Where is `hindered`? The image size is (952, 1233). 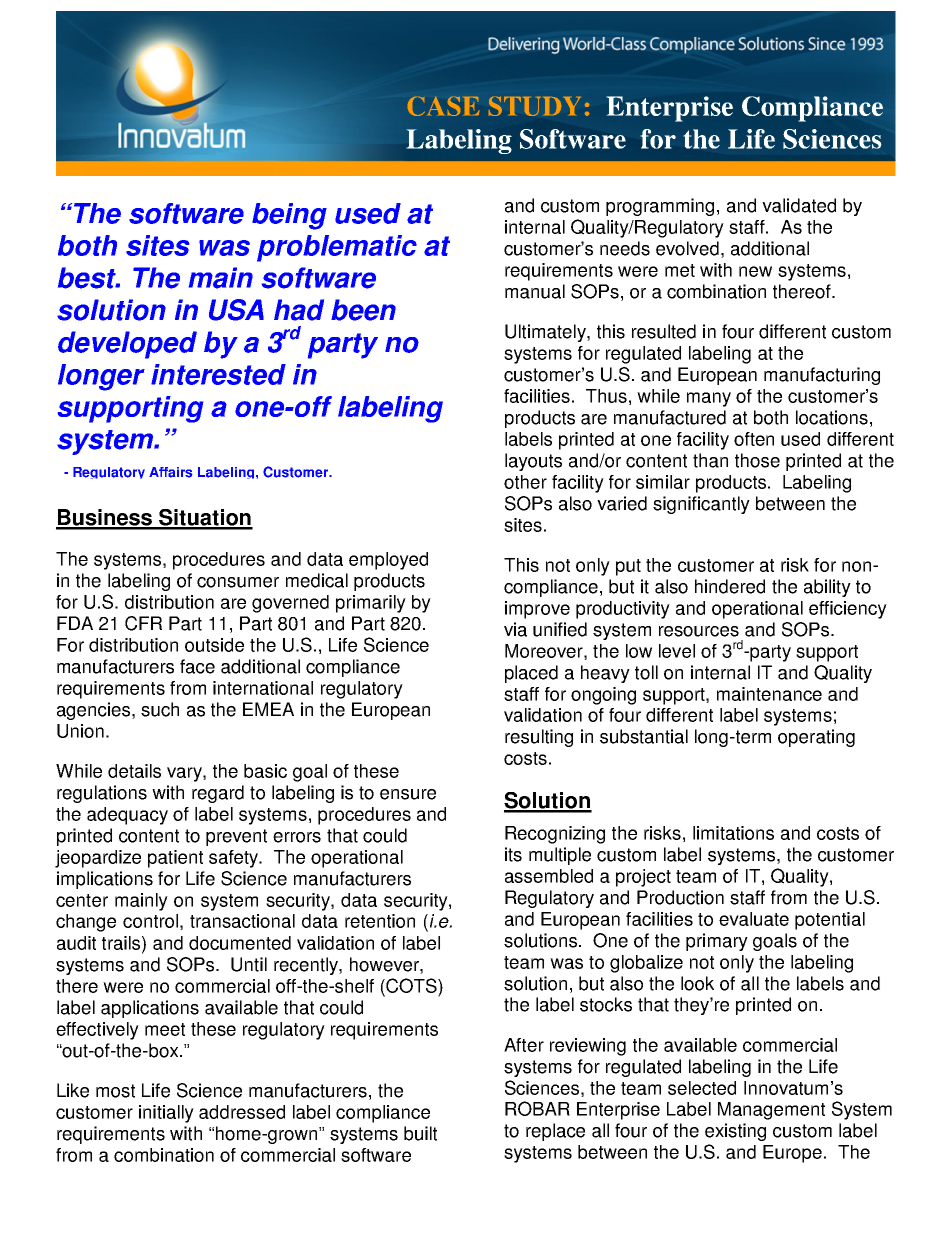 hindered is located at coordinates (730, 586).
